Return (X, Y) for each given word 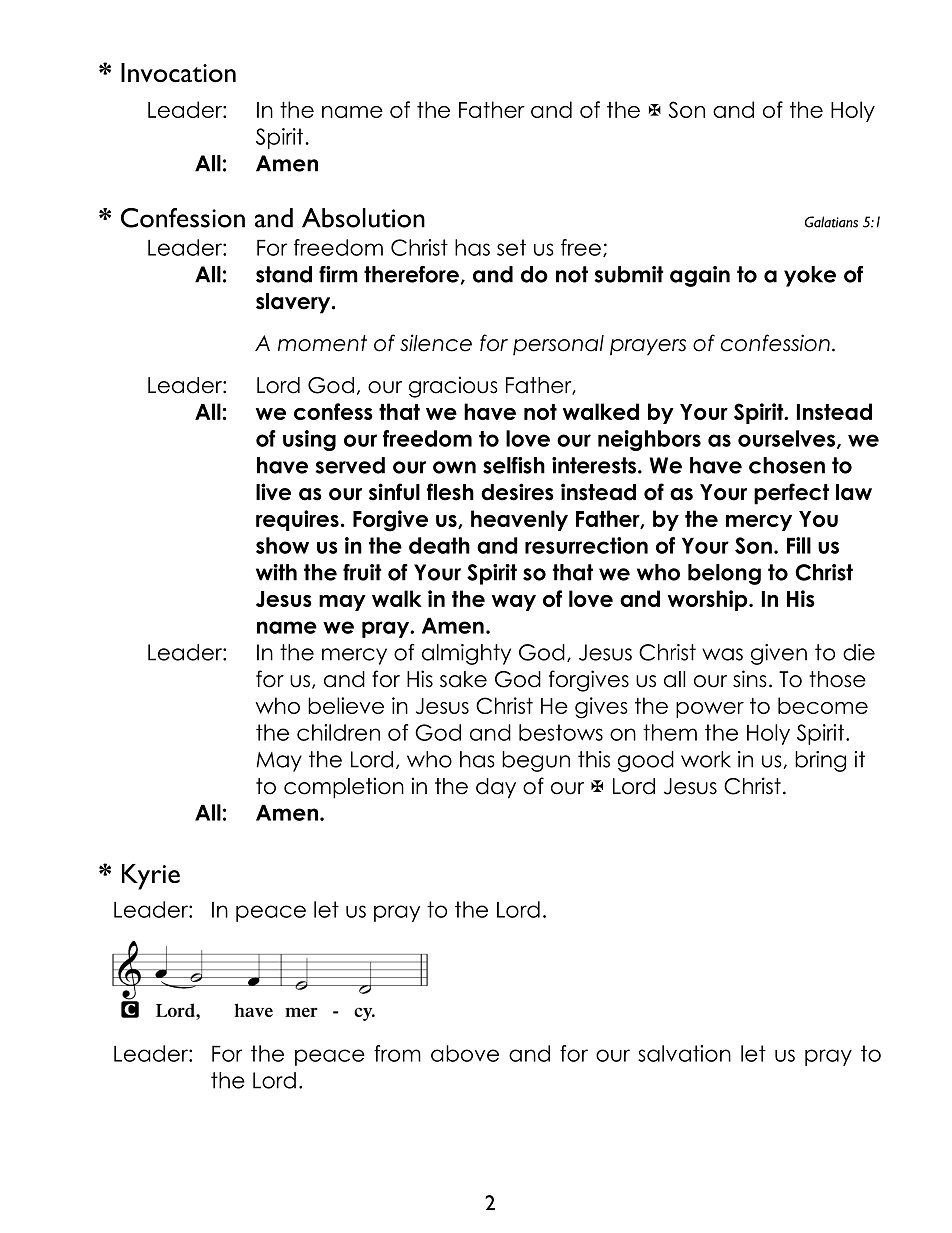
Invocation (178, 73)
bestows (561, 732)
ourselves (786, 438)
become (823, 705)
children (338, 732)
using (309, 440)
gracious (453, 387)
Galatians (831, 222)
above (465, 1053)
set (511, 247)
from (397, 1053)
